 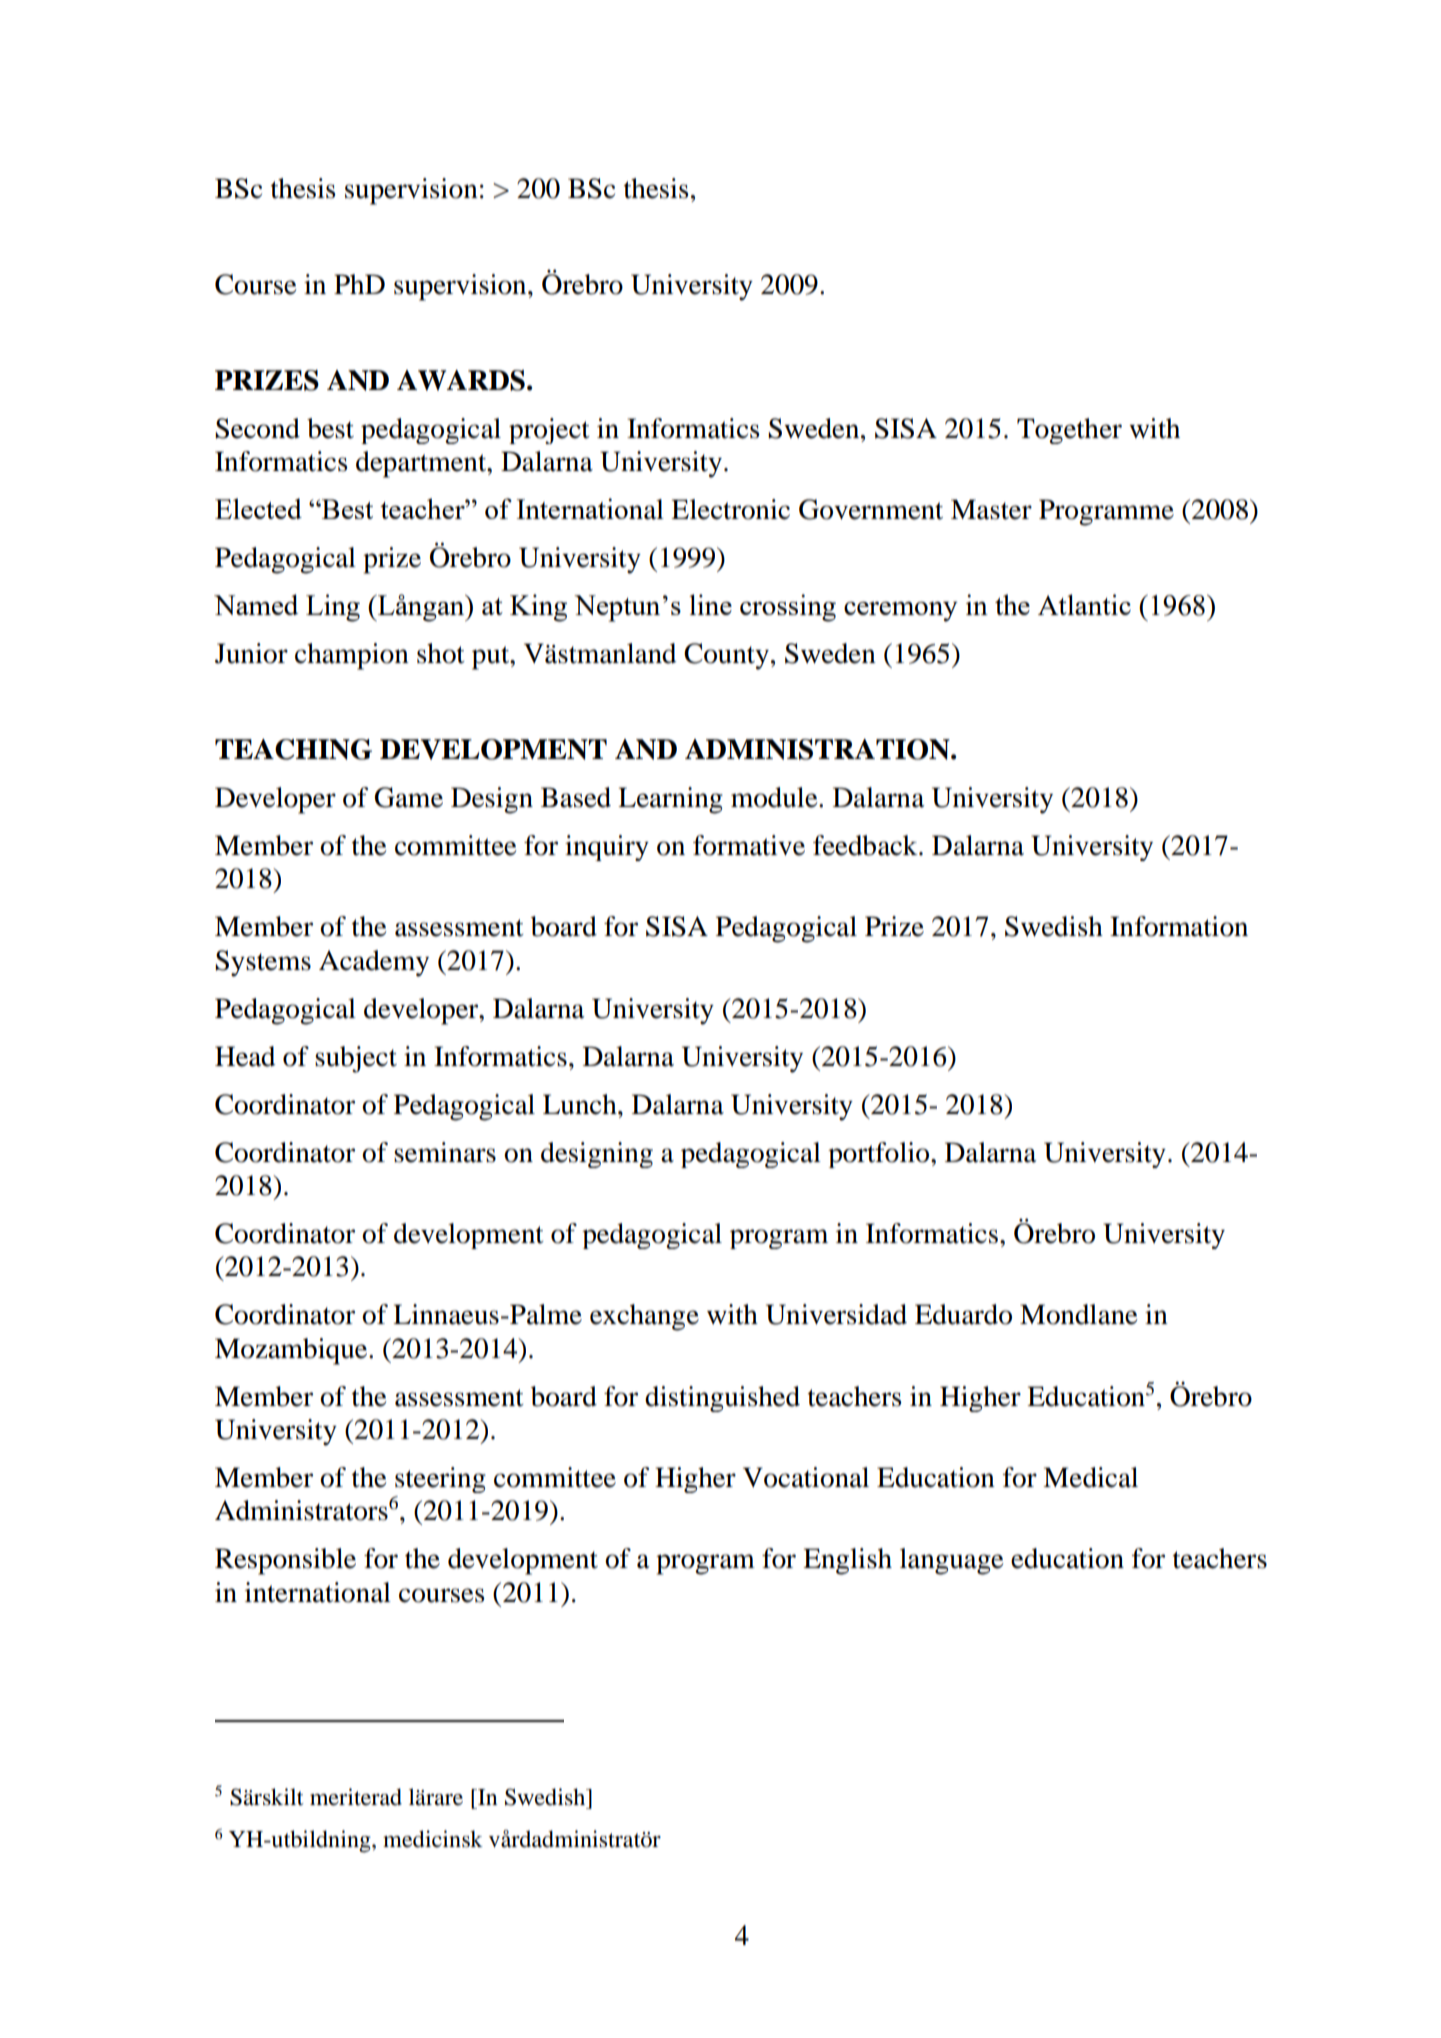 I want to click on Eduardo, so click(x=963, y=1314).
